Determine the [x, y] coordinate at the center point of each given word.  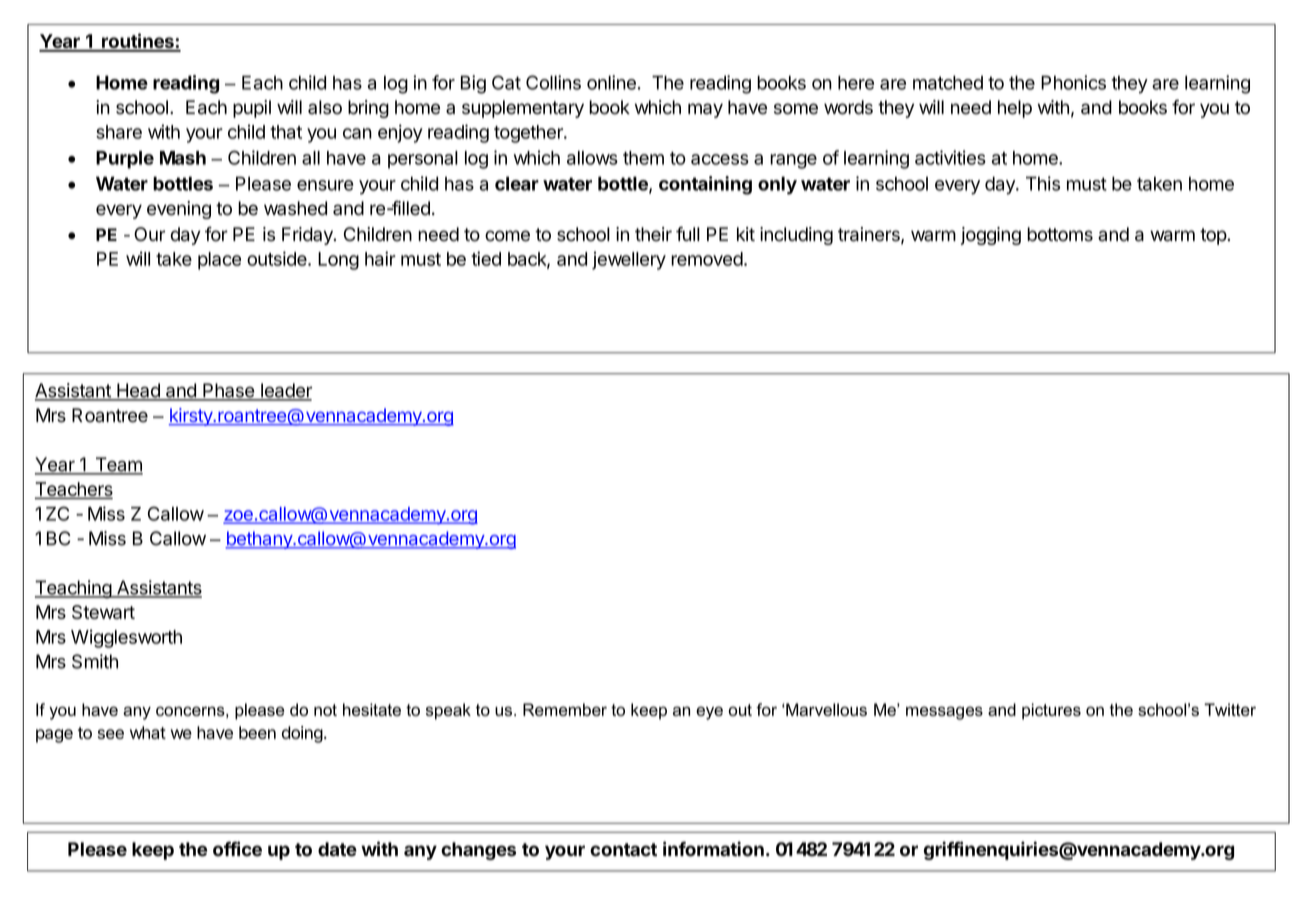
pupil [252, 109]
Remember [565, 709]
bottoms [1060, 234]
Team [118, 465]
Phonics [1073, 82]
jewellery [629, 260]
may [705, 110]
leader [285, 391]
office [237, 849]
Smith [95, 661]
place [219, 261]
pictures [1051, 711]
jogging [991, 236]
